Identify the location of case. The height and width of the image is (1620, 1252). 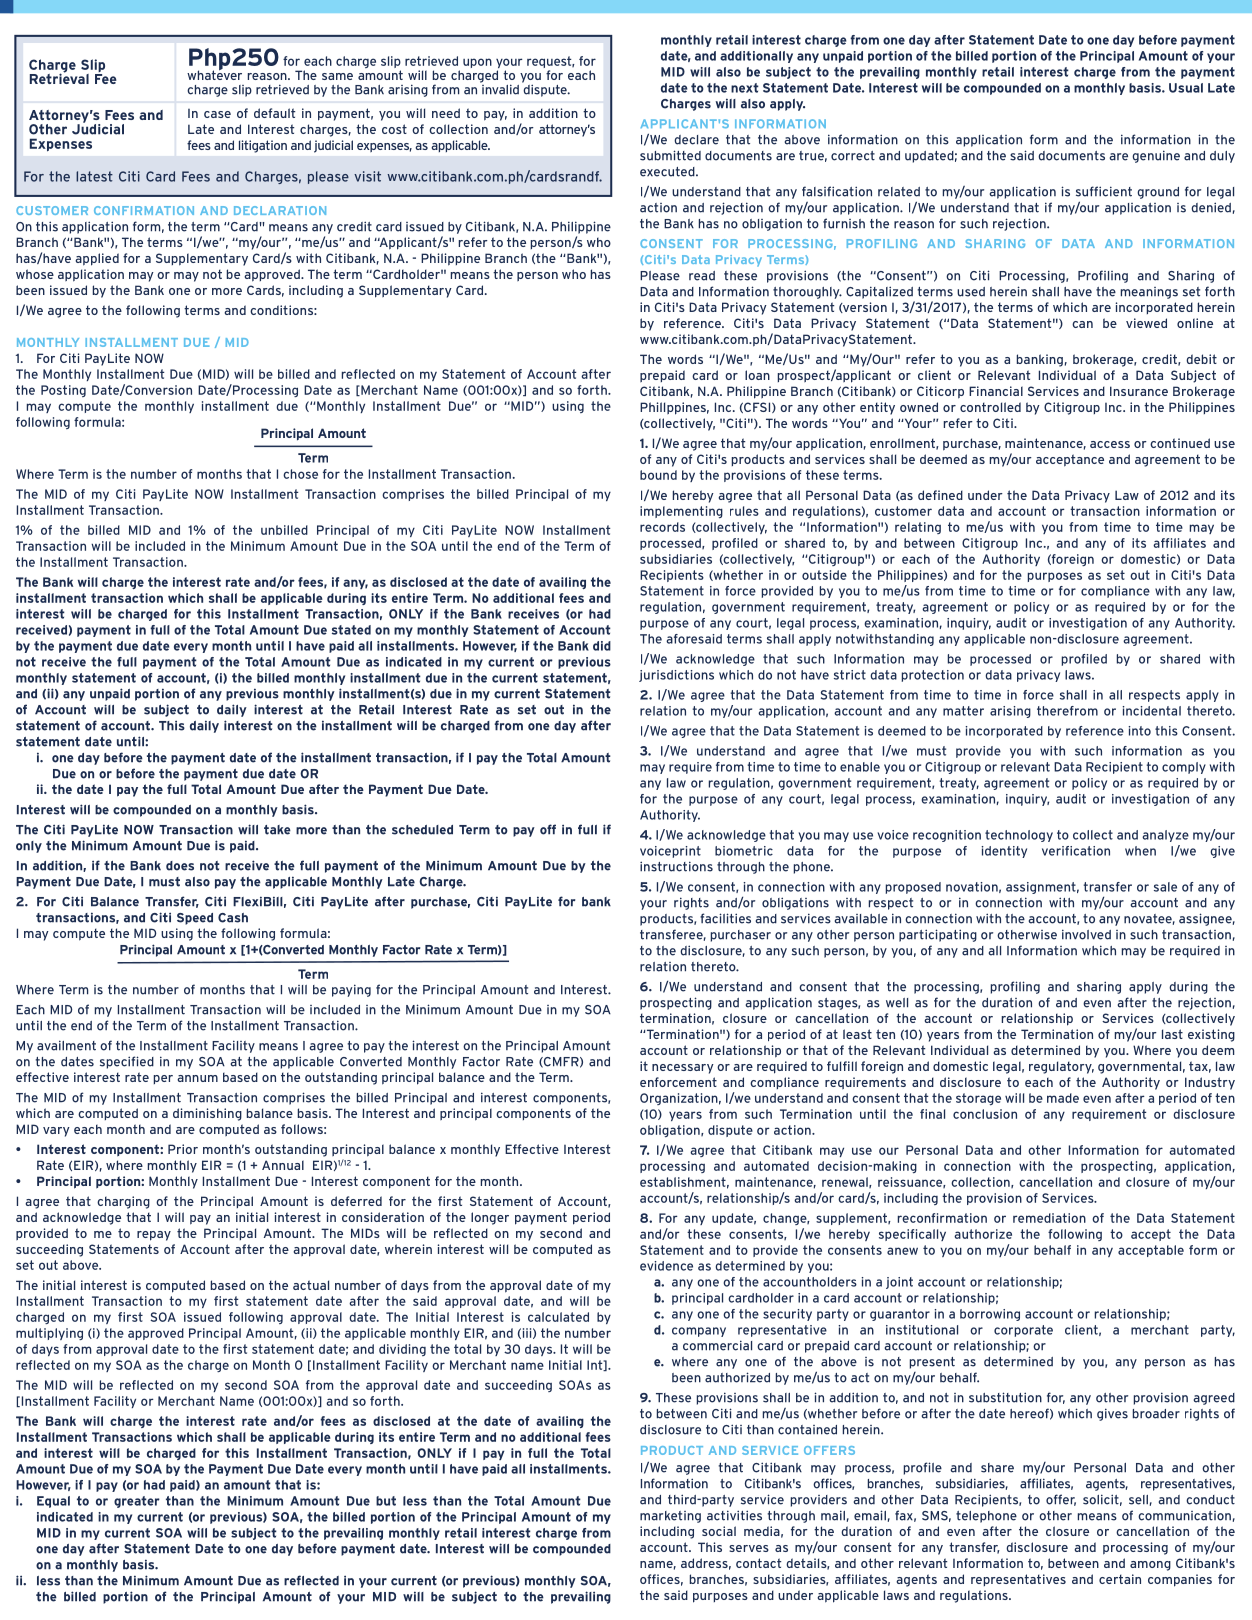
(217, 114).
